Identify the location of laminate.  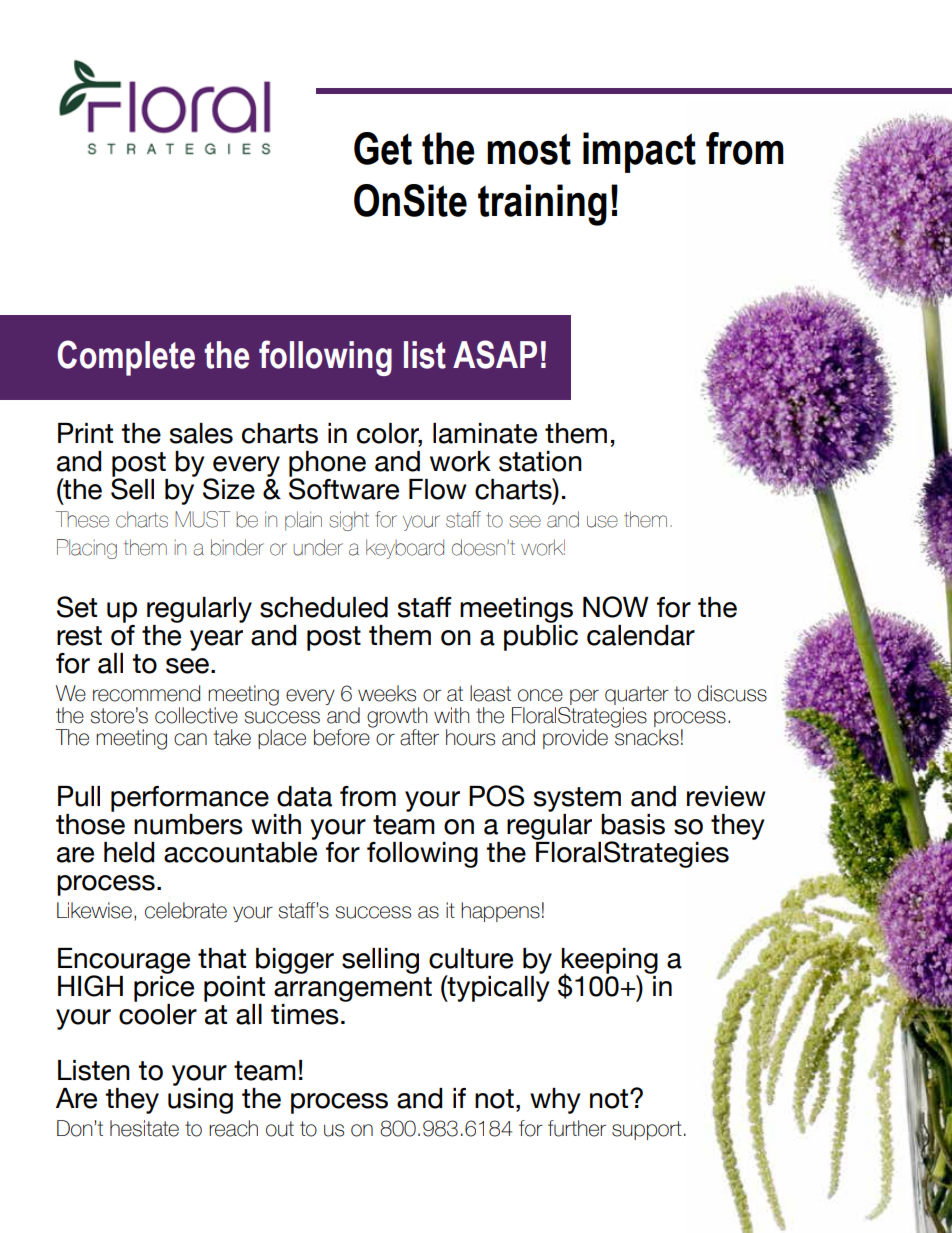
(485, 433).
